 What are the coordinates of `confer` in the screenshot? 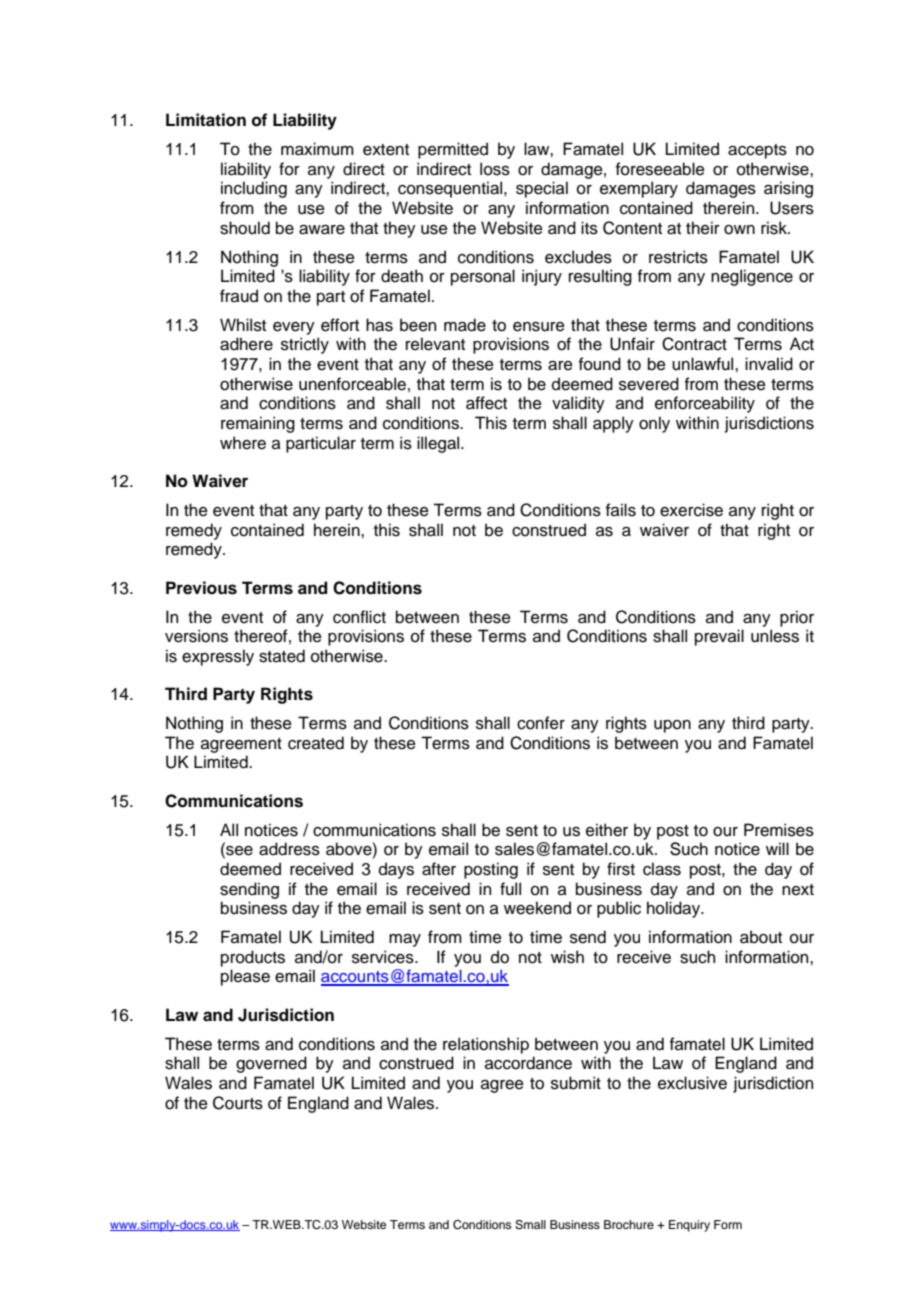 It's located at (541, 723).
